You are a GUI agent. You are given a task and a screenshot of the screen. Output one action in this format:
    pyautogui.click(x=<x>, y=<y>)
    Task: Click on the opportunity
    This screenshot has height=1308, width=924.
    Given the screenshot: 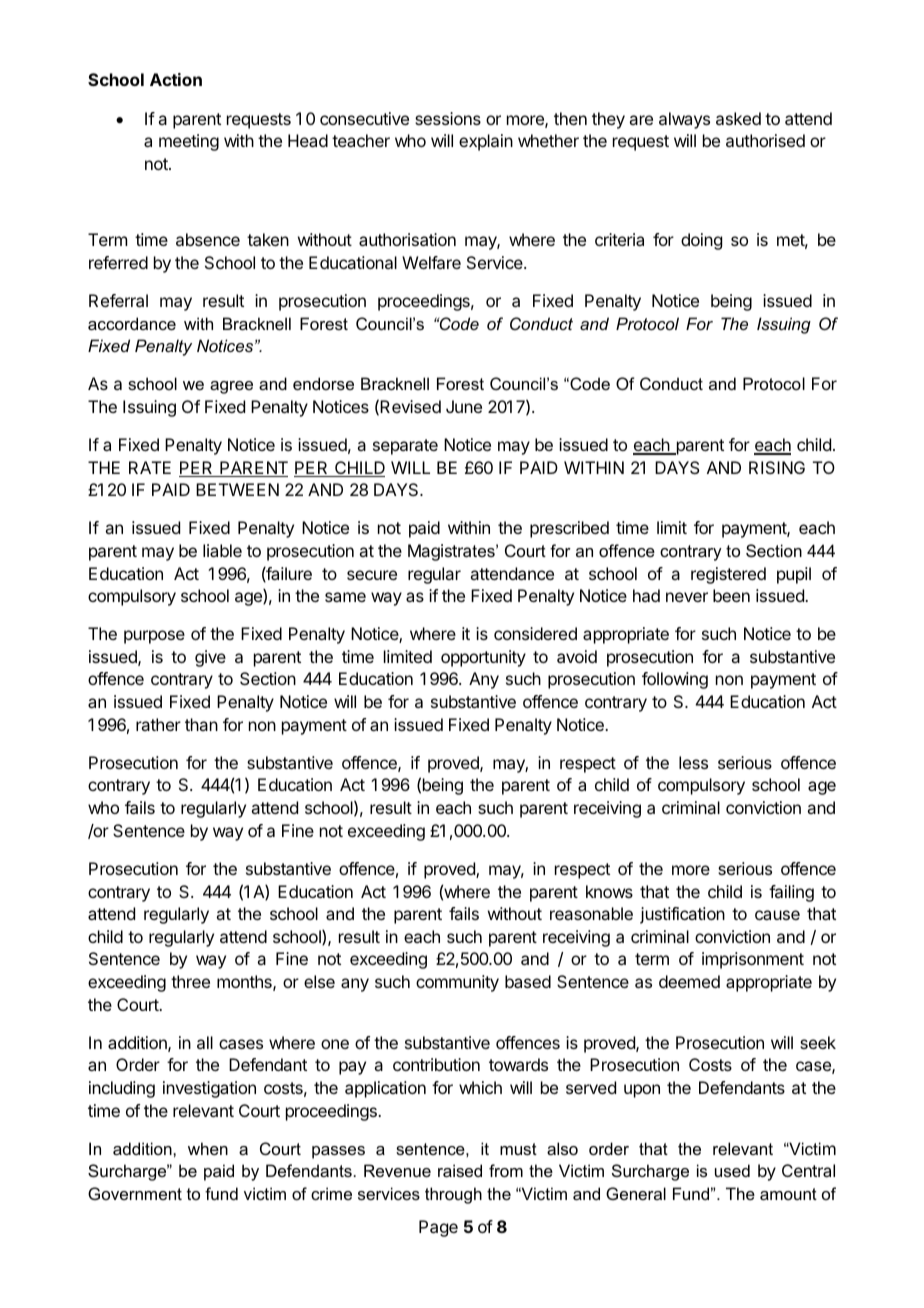 What is the action you would take?
    pyautogui.click(x=483, y=658)
